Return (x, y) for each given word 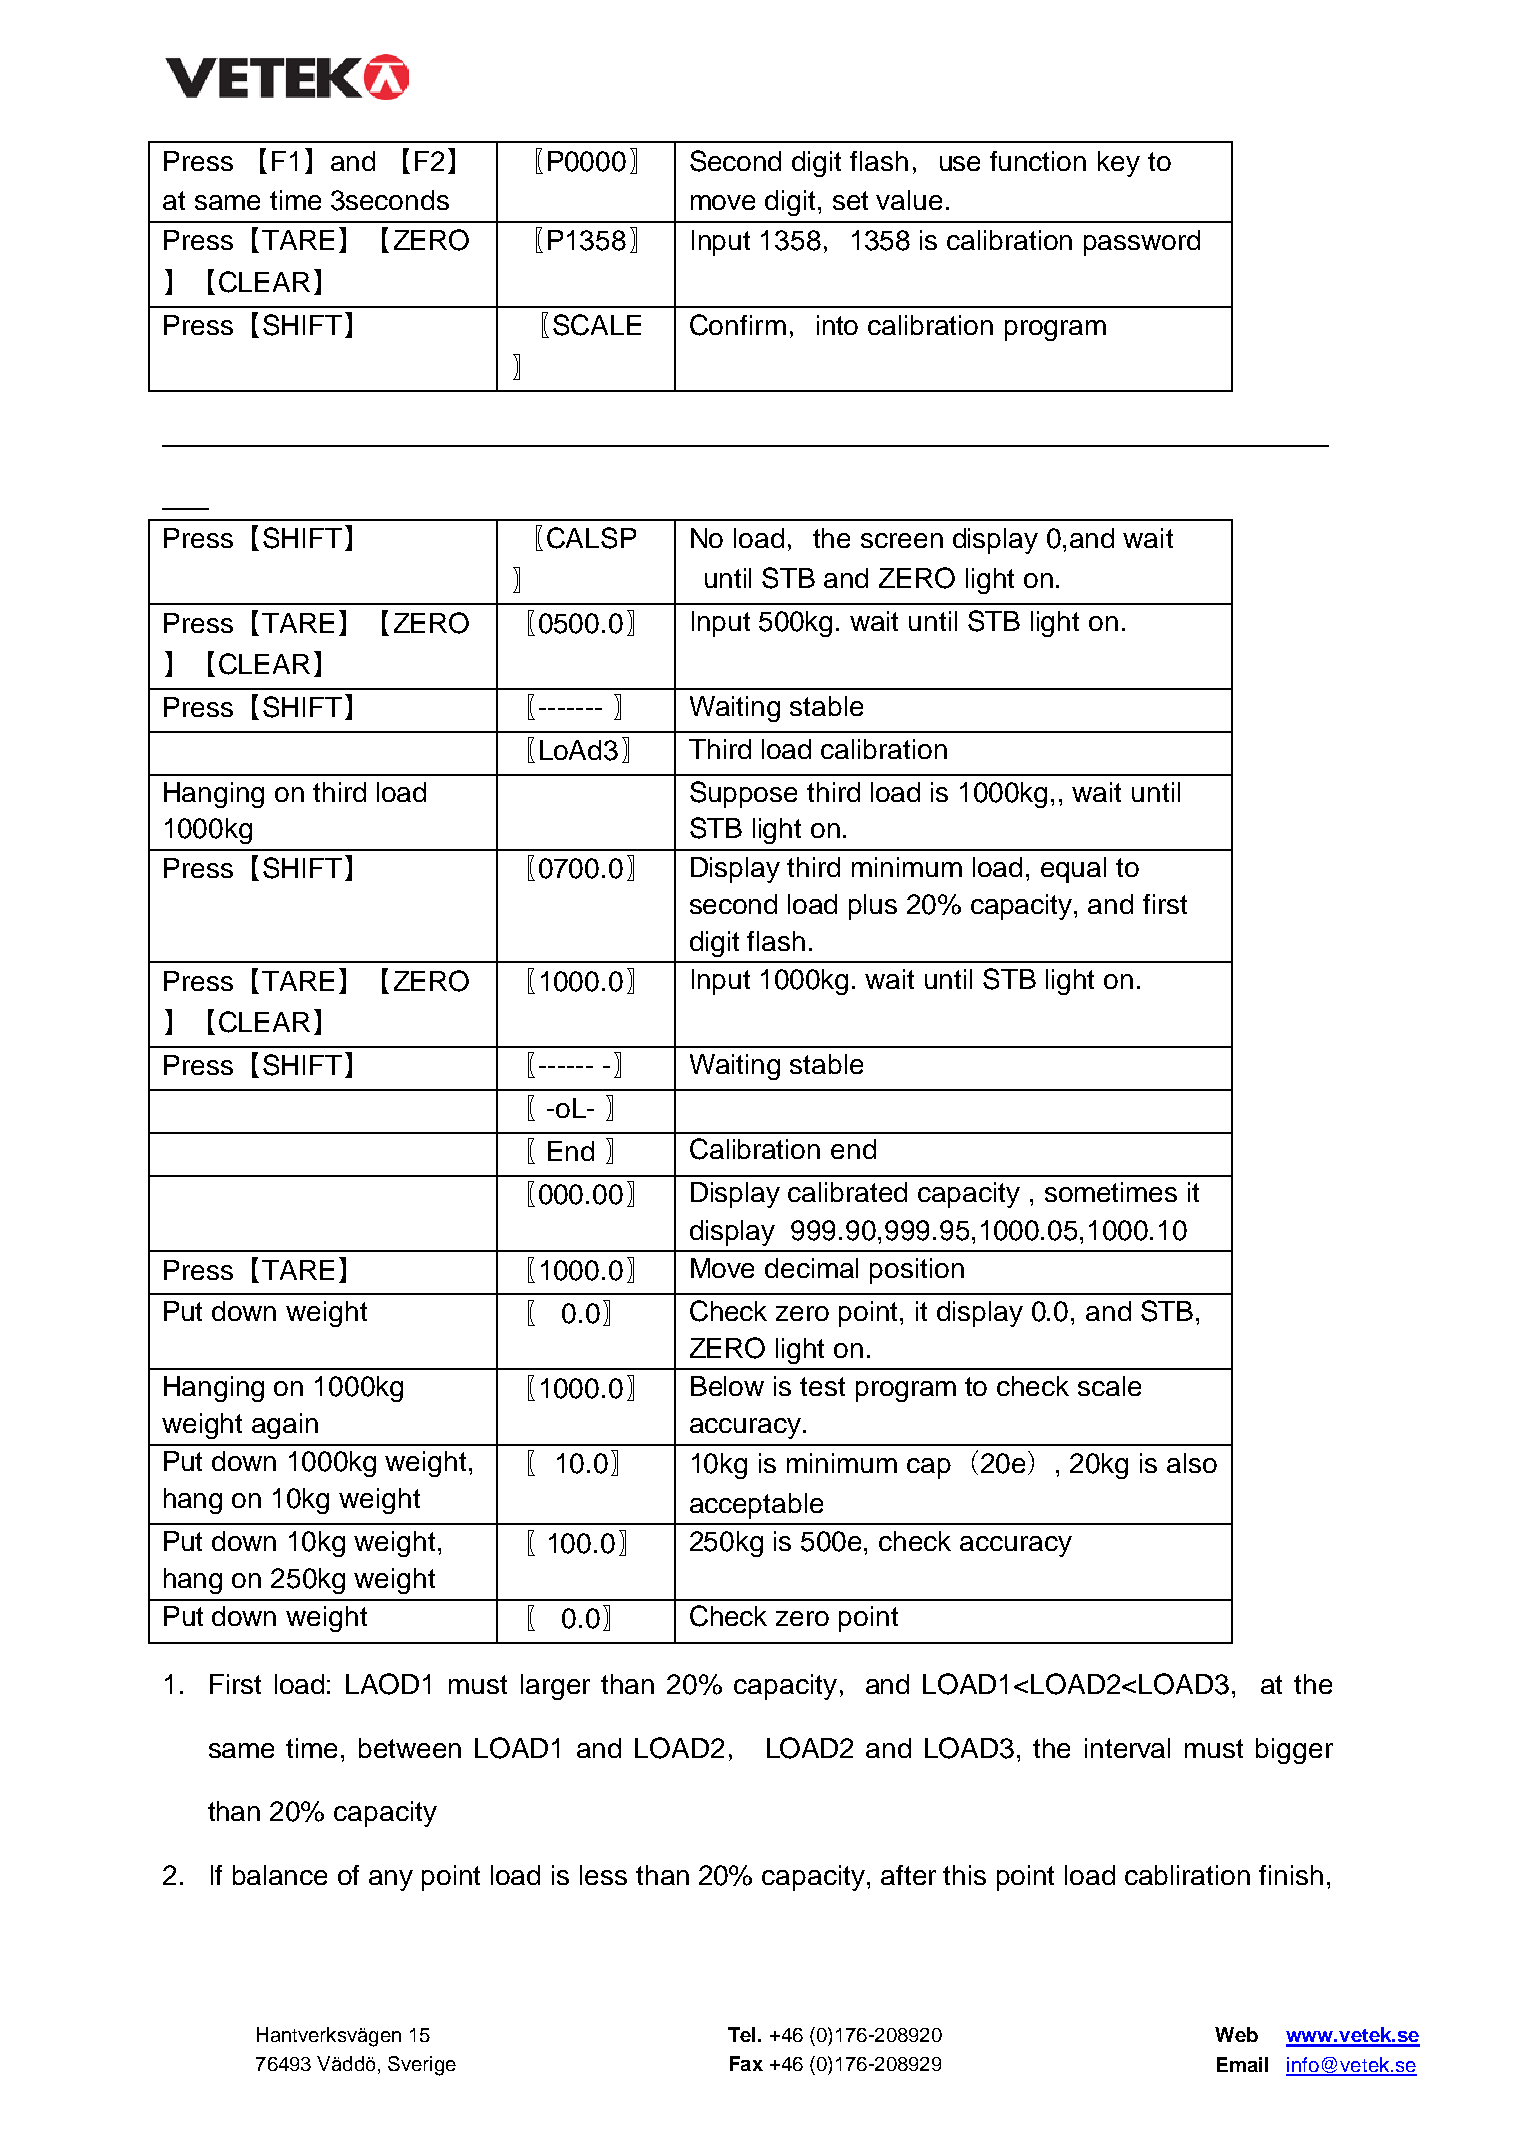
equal (1073, 870)
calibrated (847, 1192)
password (1142, 243)
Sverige (422, 2066)
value (909, 200)
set (850, 200)
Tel (741, 2034)
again (285, 1426)
